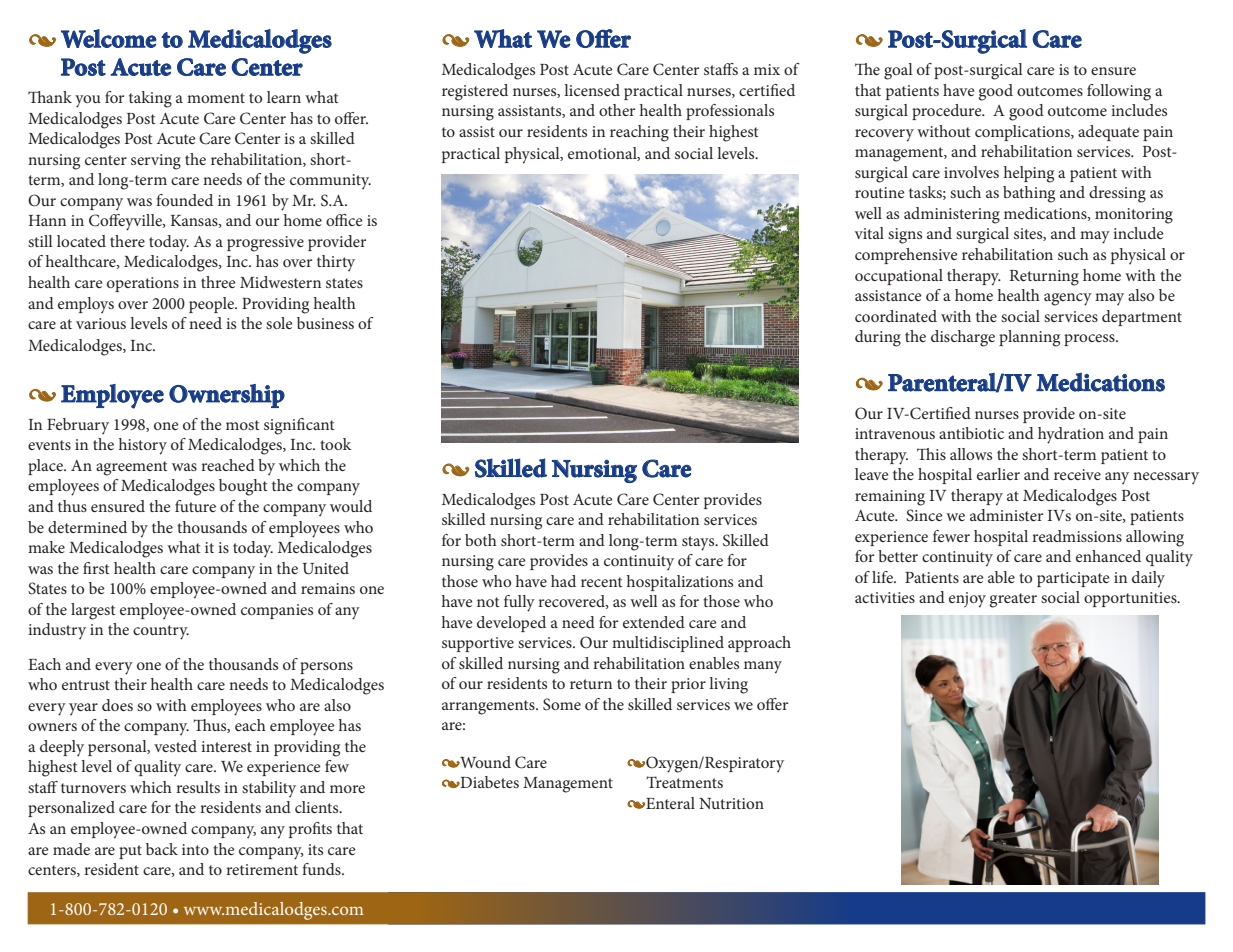  Describe the element at coordinates (1119, 92) in the screenshot. I see `following` at that location.
